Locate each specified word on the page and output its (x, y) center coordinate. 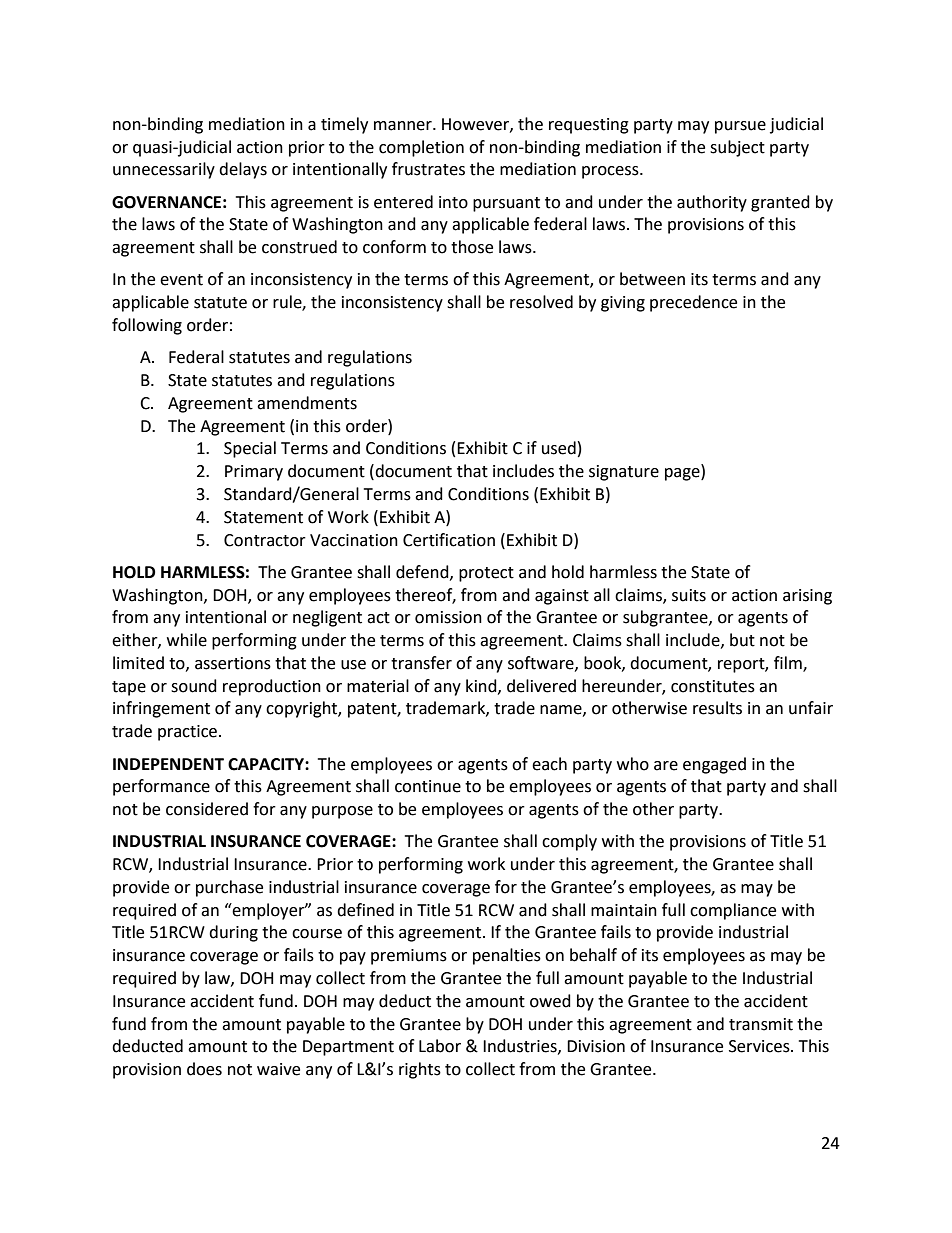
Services (760, 1046)
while (187, 640)
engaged (714, 765)
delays (243, 170)
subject (737, 148)
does (204, 1069)
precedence (693, 303)
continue (428, 786)
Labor (440, 1046)
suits (689, 595)
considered (207, 809)
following (147, 326)
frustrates (428, 169)
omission (448, 617)
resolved (541, 302)
